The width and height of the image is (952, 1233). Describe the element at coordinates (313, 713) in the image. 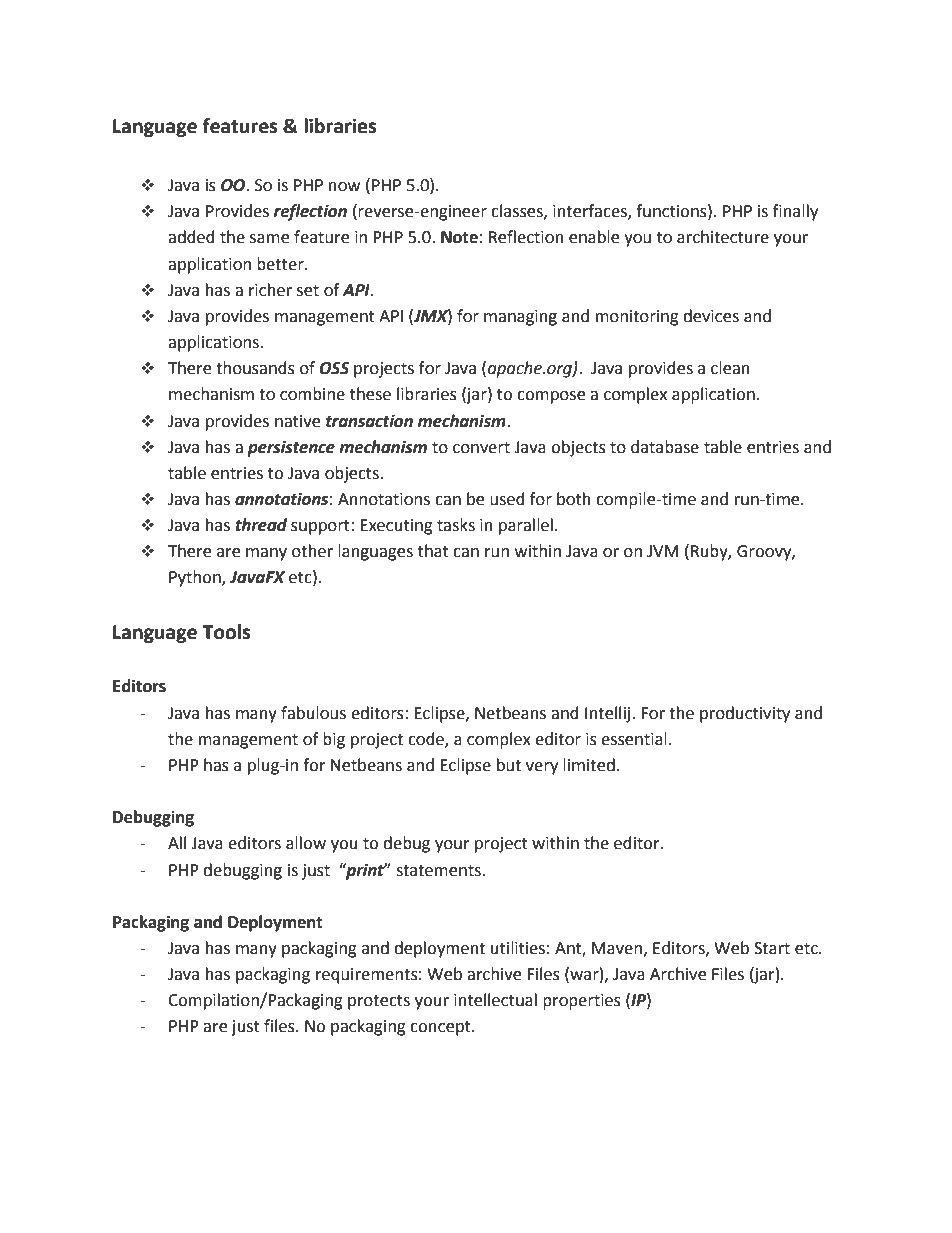

I see `fabulous` at that location.
